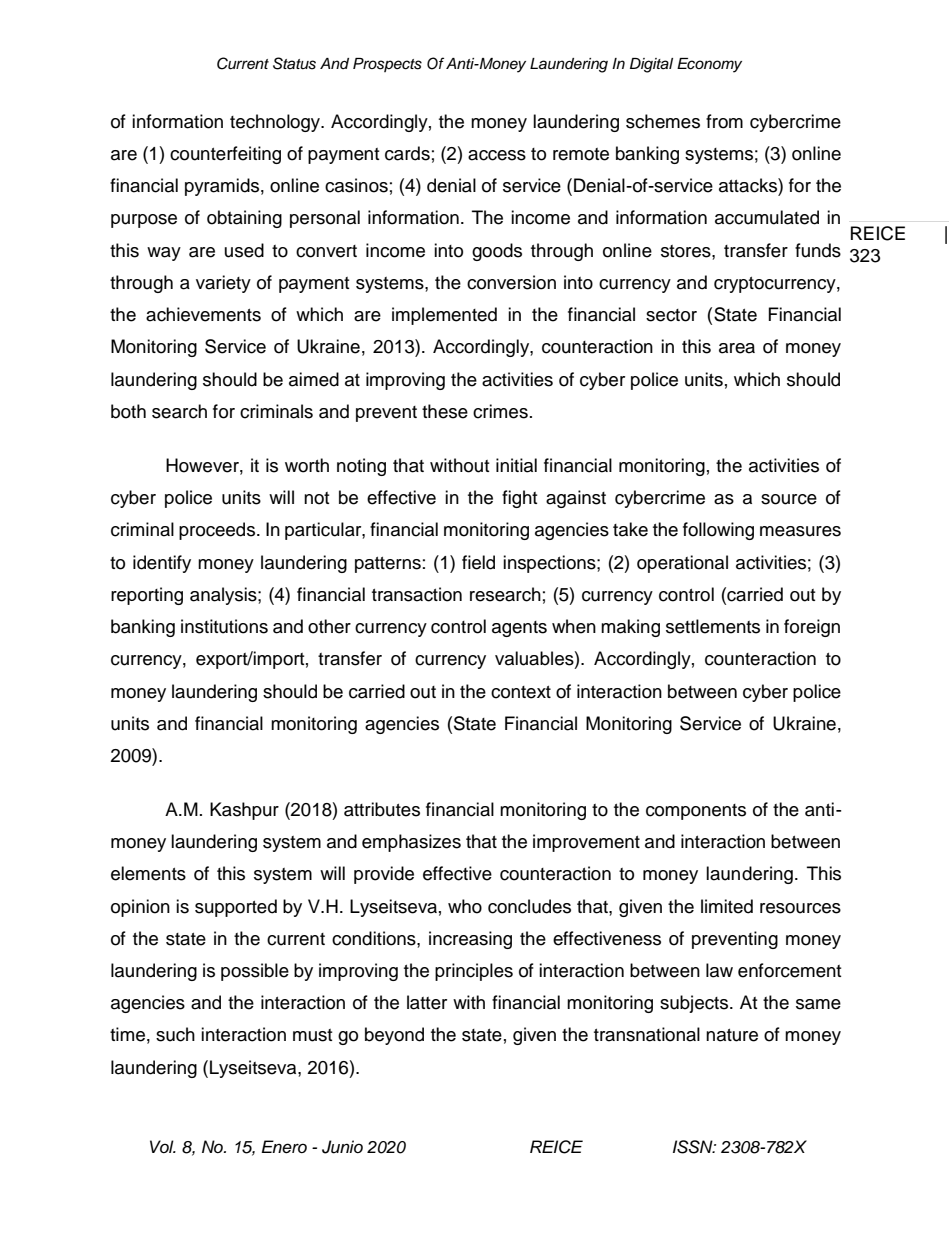  Describe the element at coordinates (713, 626) in the screenshot. I see `settlements` at that location.
